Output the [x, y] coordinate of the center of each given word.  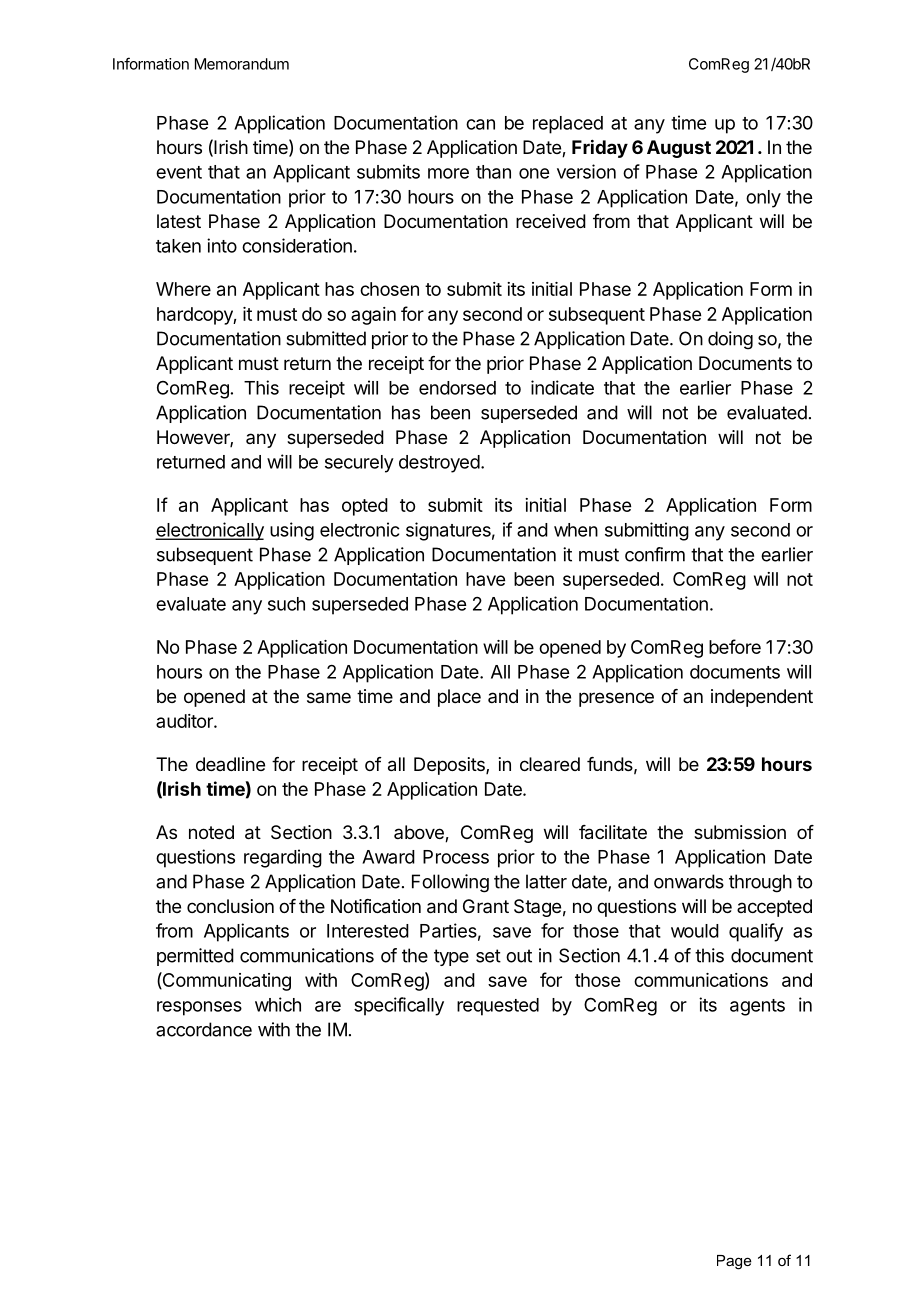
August [679, 149]
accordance [204, 1029]
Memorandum [242, 64]
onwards [689, 881]
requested [498, 1007]
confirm [655, 554]
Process [456, 857]
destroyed [439, 464]
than [493, 172]
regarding [283, 858]
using [292, 531]
